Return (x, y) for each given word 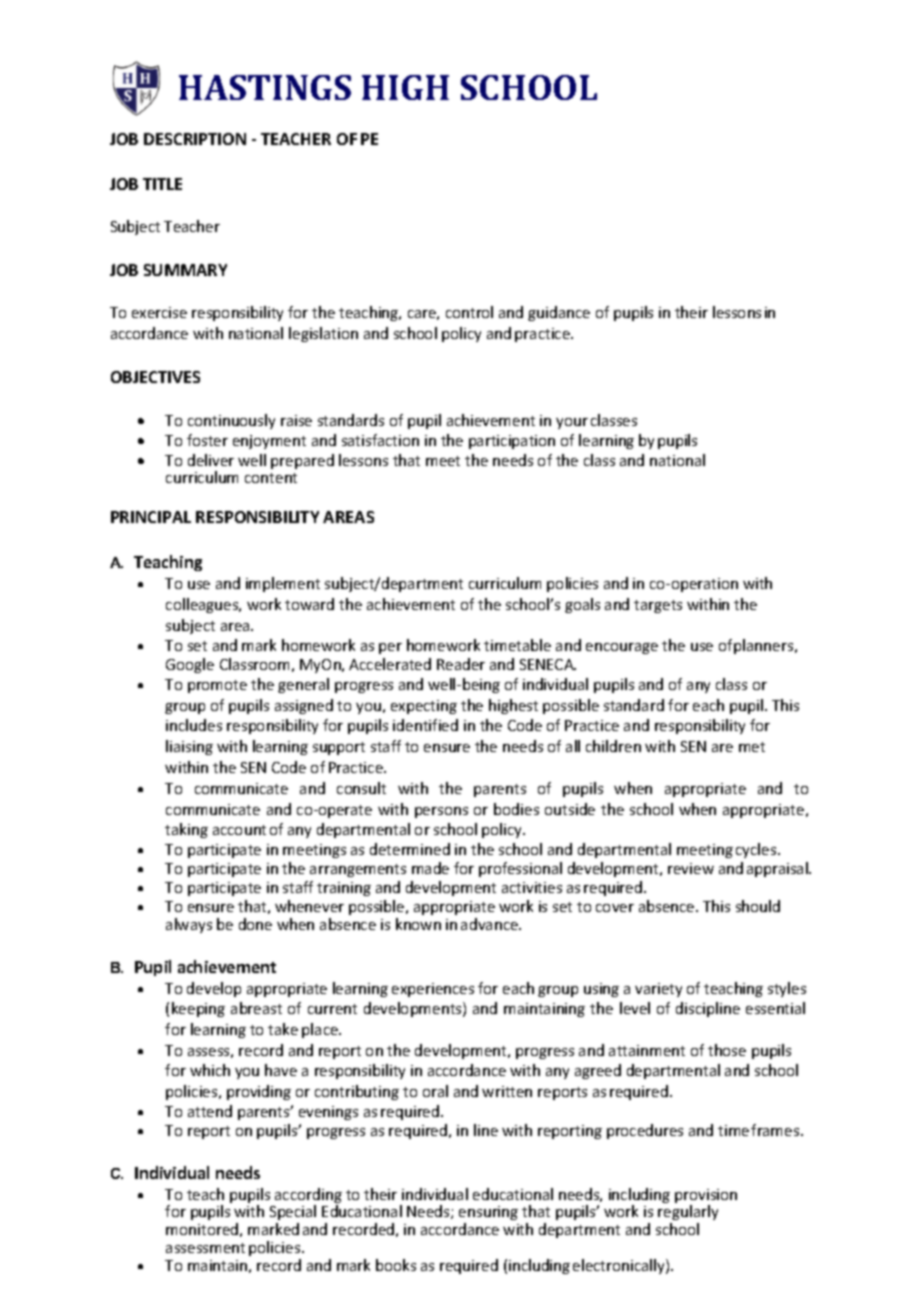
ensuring (488, 1213)
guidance (559, 313)
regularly (688, 1212)
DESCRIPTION (195, 139)
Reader (461, 664)
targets (658, 606)
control (469, 312)
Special (293, 1212)
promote (217, 686)
